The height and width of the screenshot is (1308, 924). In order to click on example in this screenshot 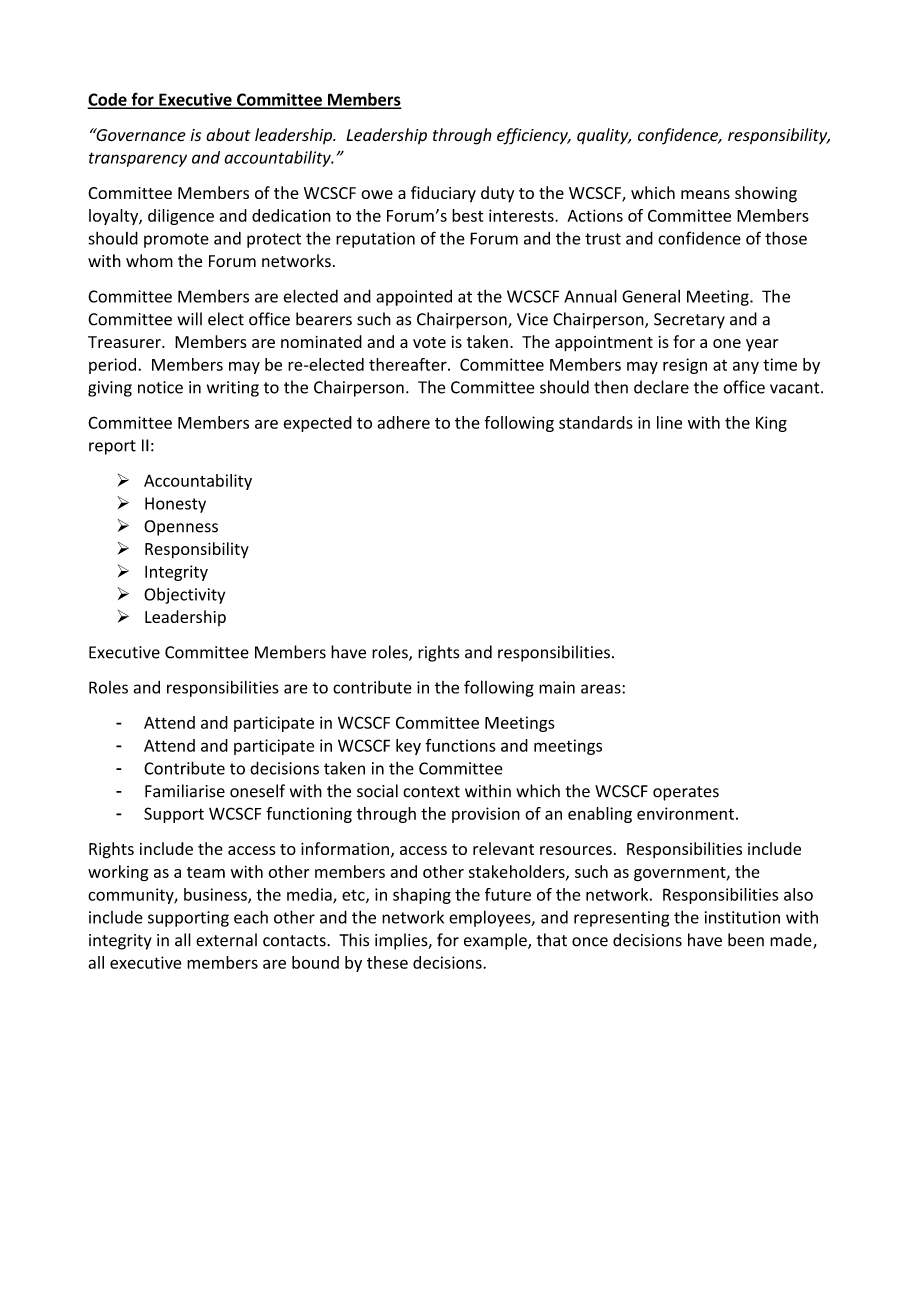, I will do `click(496, 941)`.
